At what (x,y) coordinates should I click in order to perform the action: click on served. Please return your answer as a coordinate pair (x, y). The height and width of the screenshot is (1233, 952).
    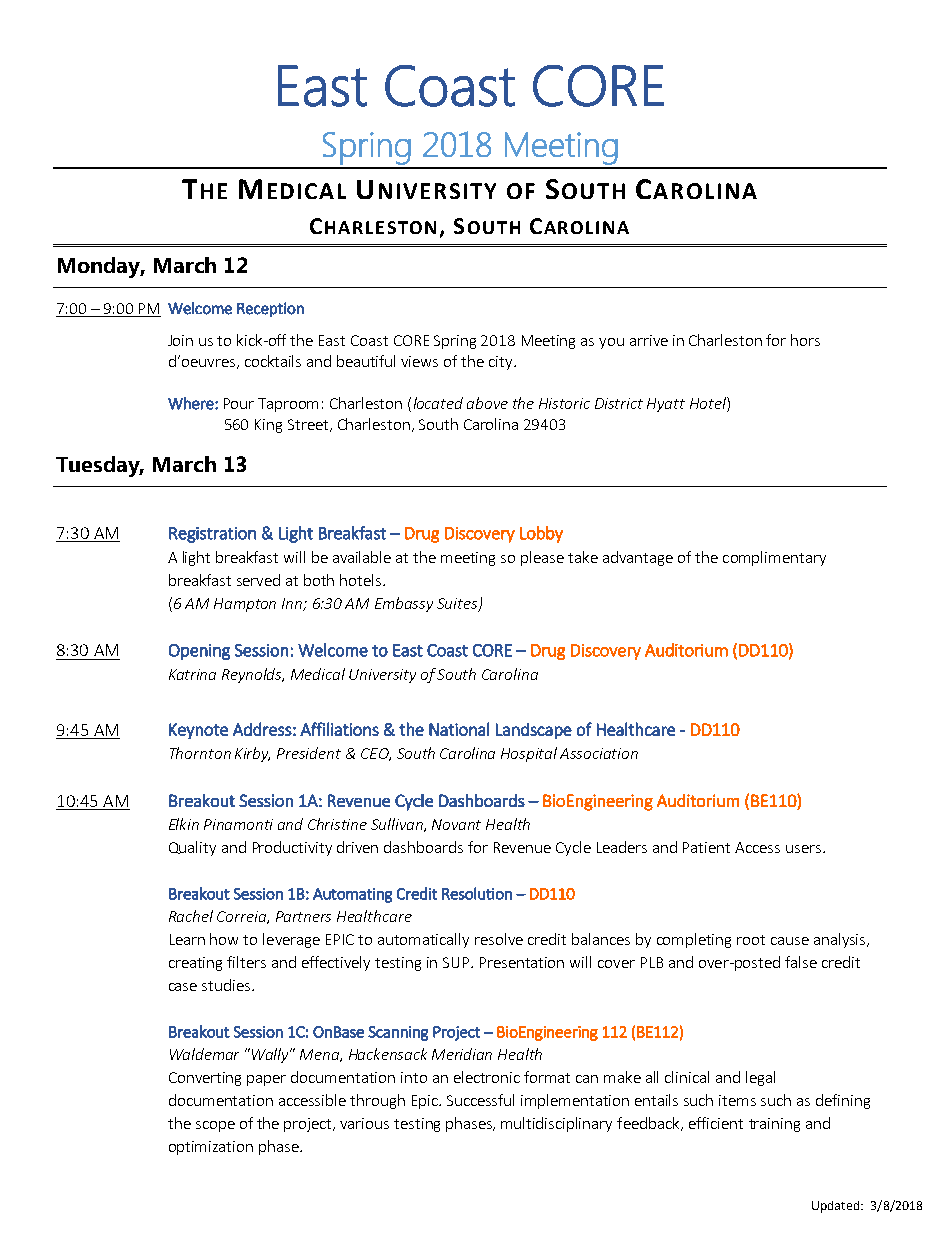
    Looking at the image, I should click on (258, 580).
